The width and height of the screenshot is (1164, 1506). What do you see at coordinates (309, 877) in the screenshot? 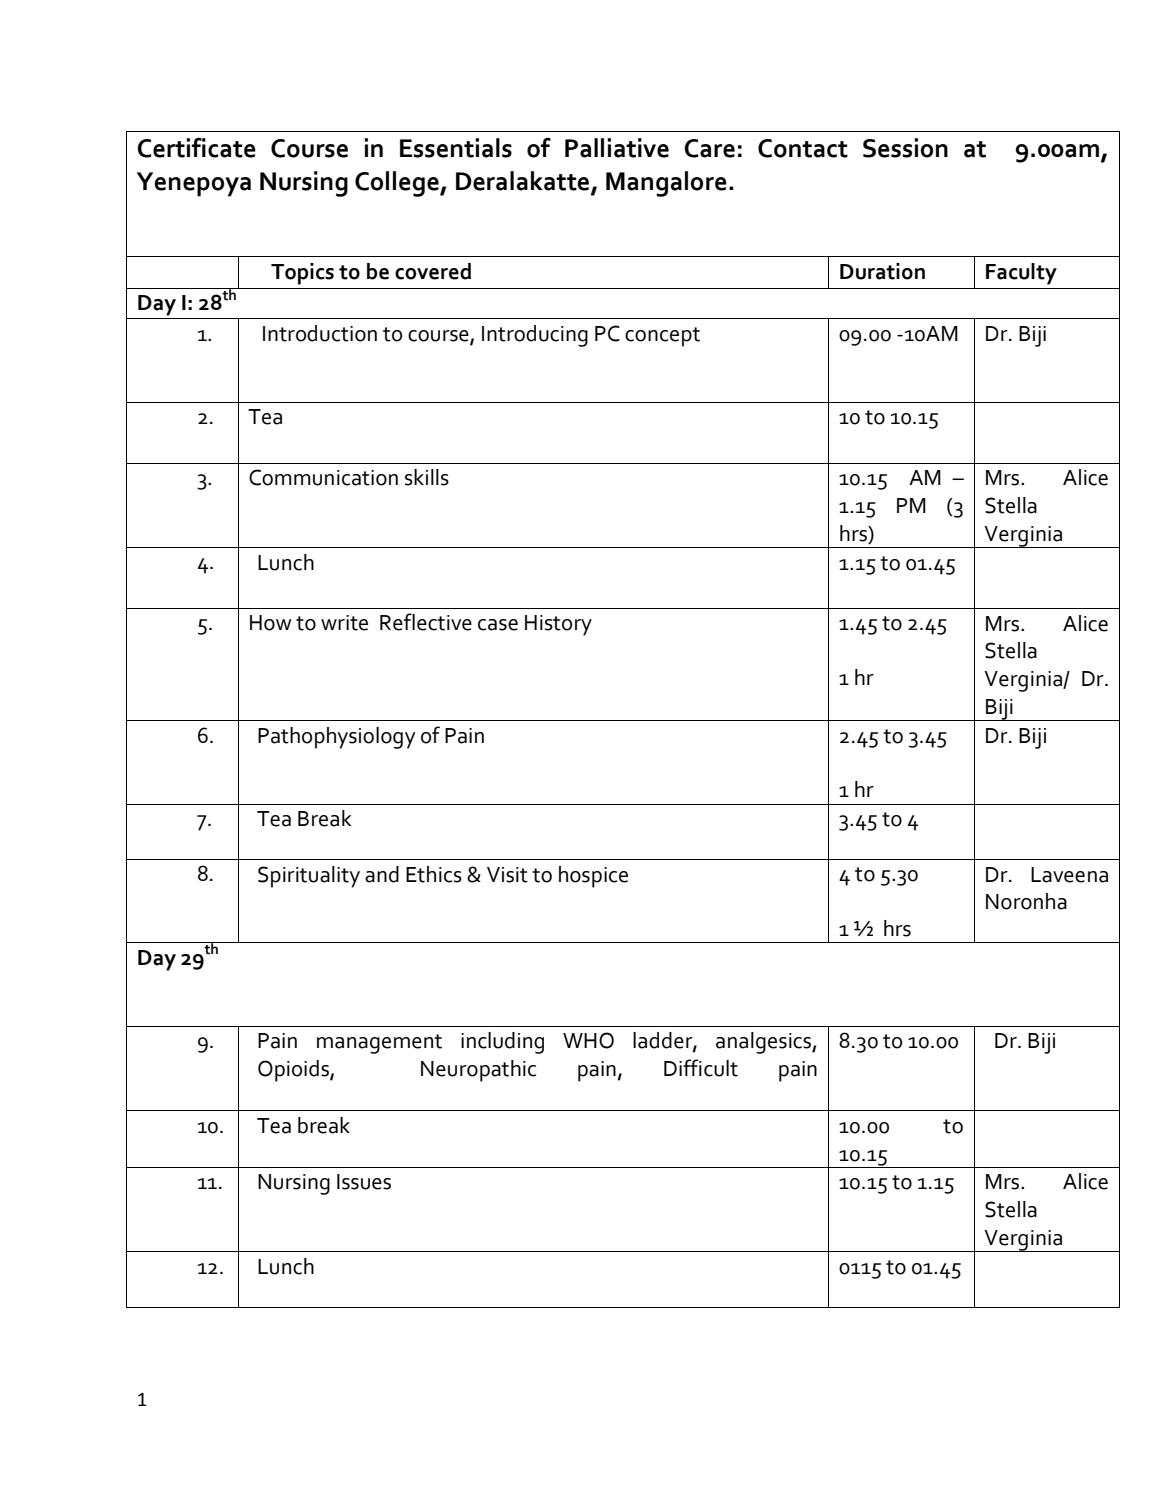
I see `Spirituality` at bounding box center [309, 877].
